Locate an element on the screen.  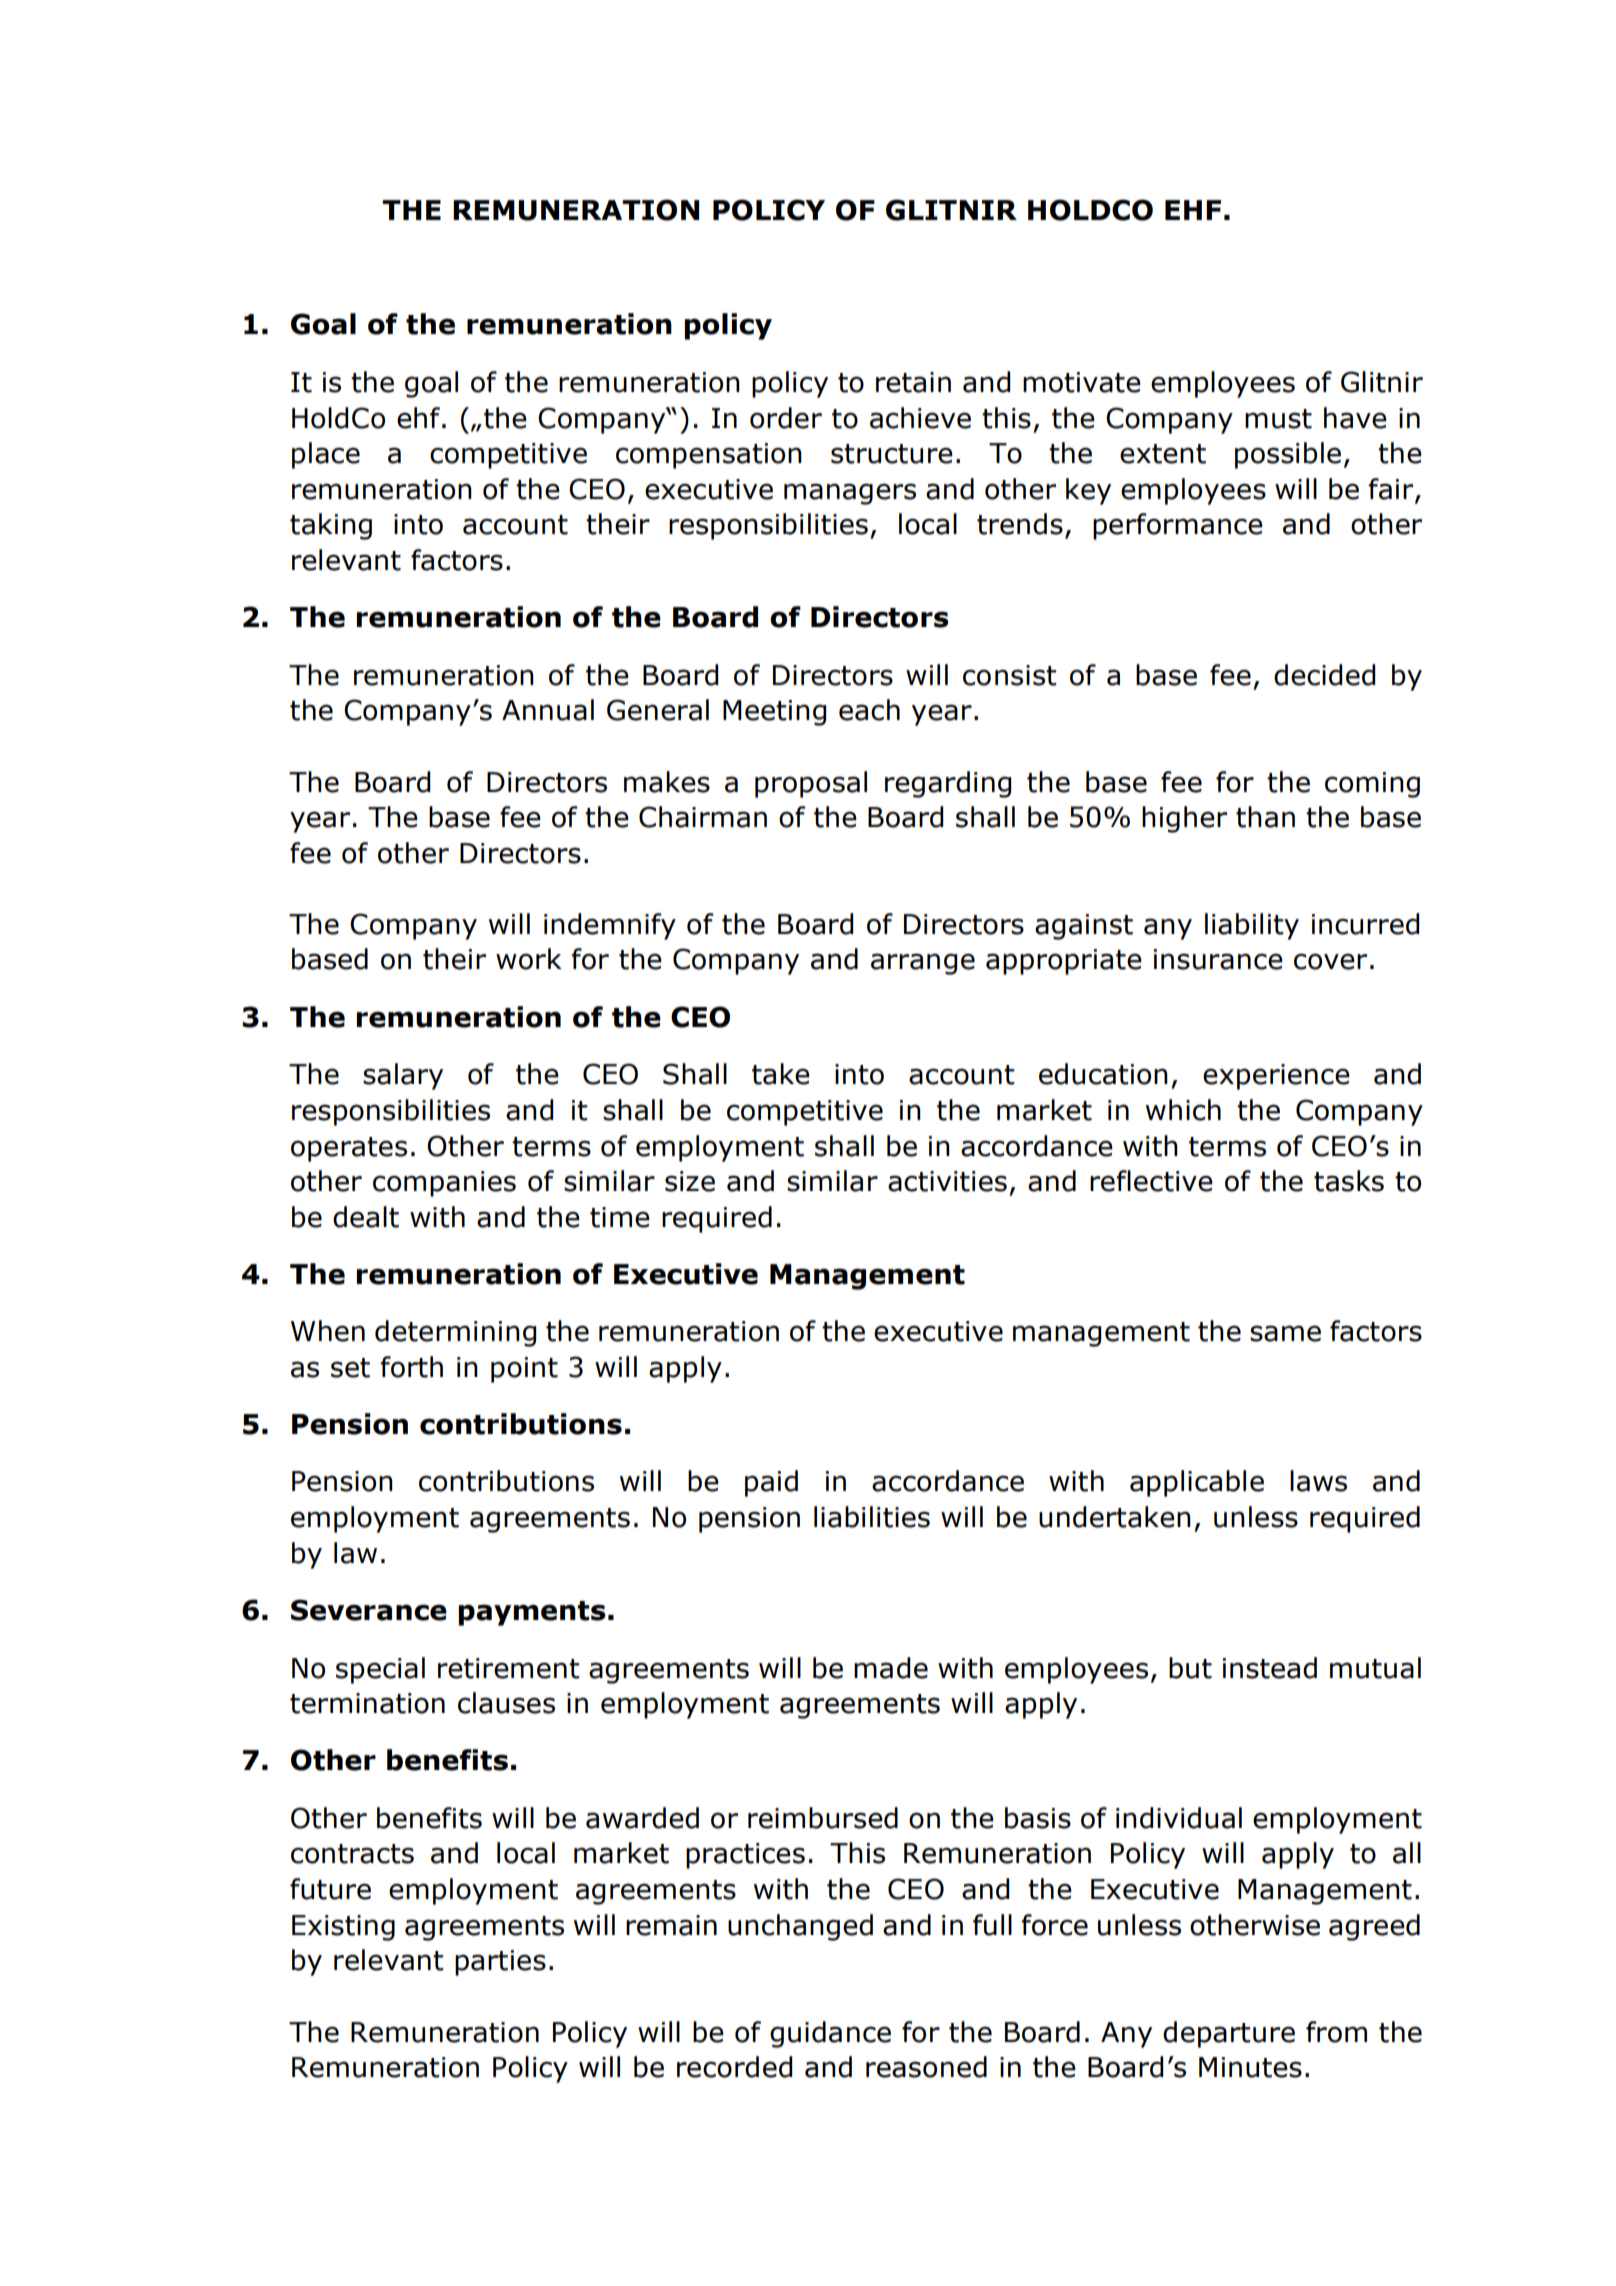
place is located at coordinates (326, 455).
